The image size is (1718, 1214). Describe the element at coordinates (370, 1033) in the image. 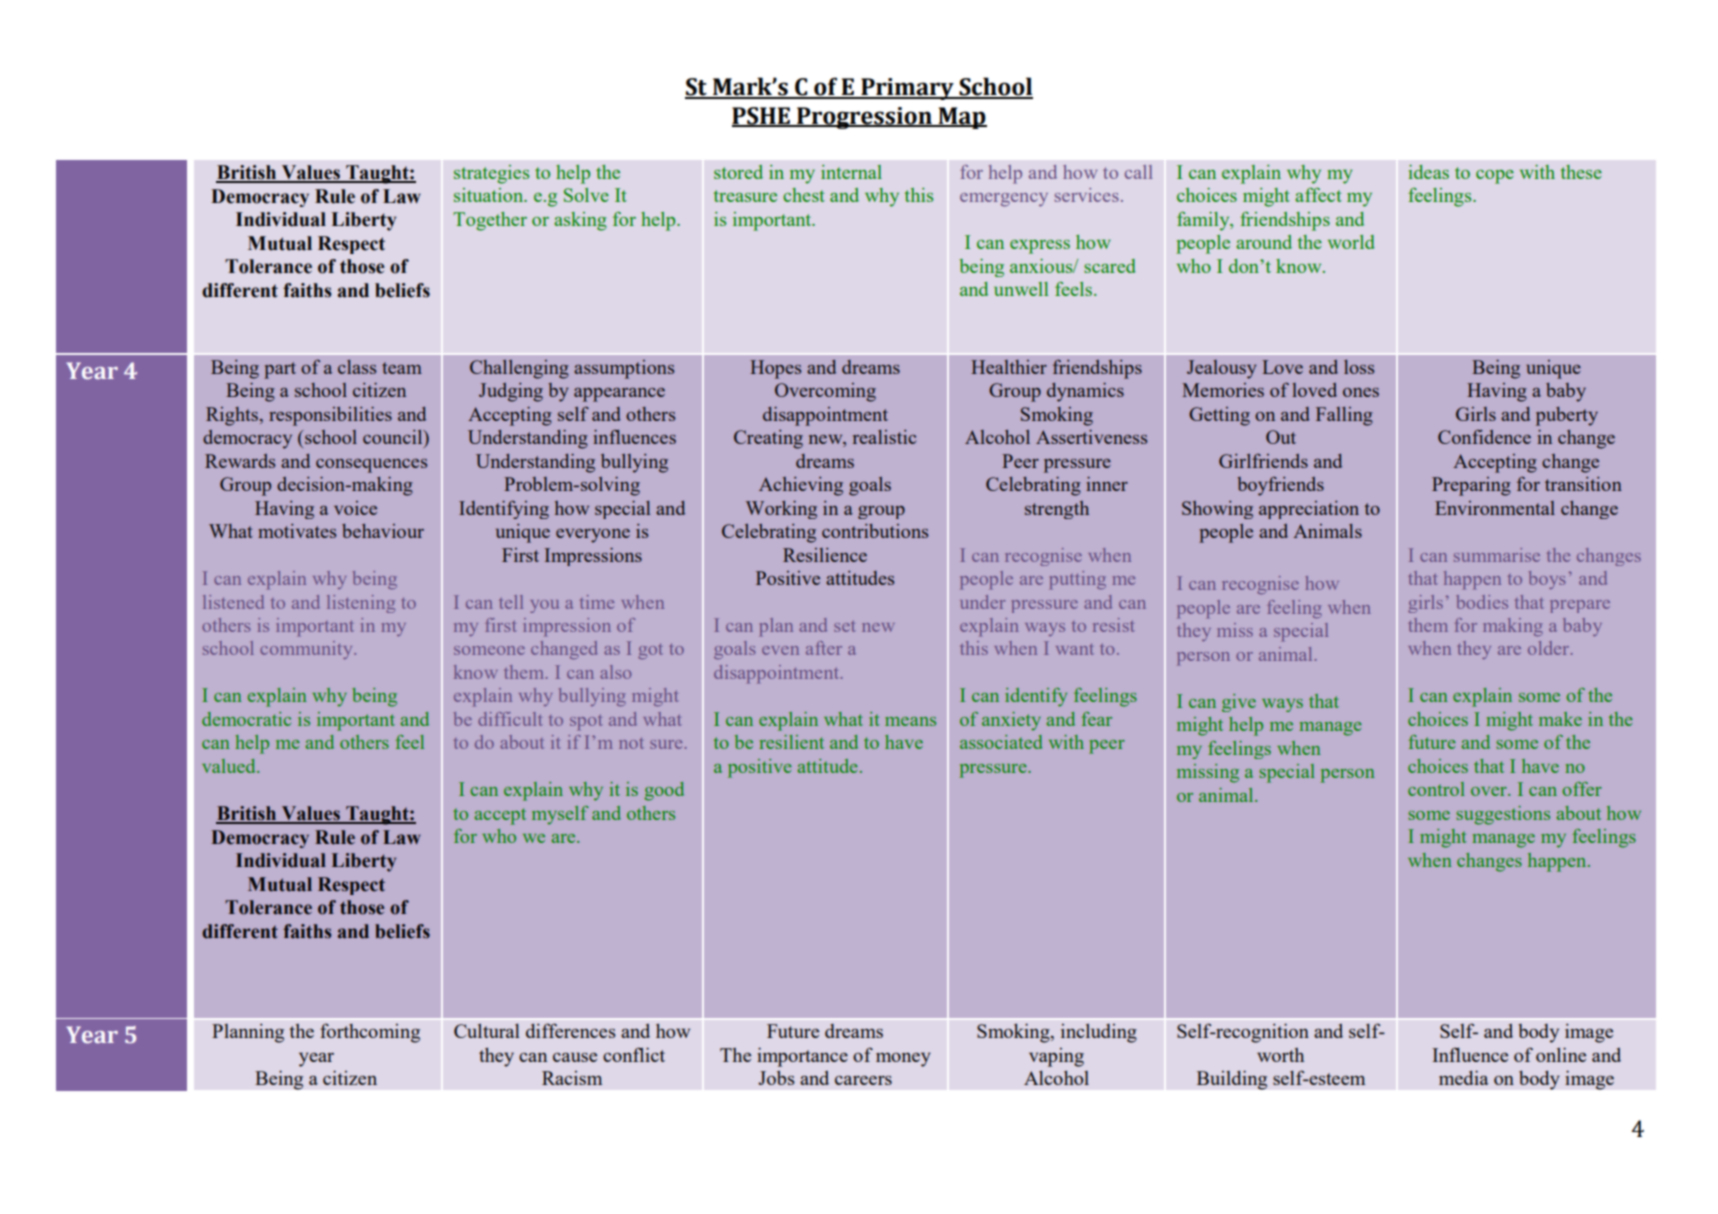

I see `forthcoming` at that location.
